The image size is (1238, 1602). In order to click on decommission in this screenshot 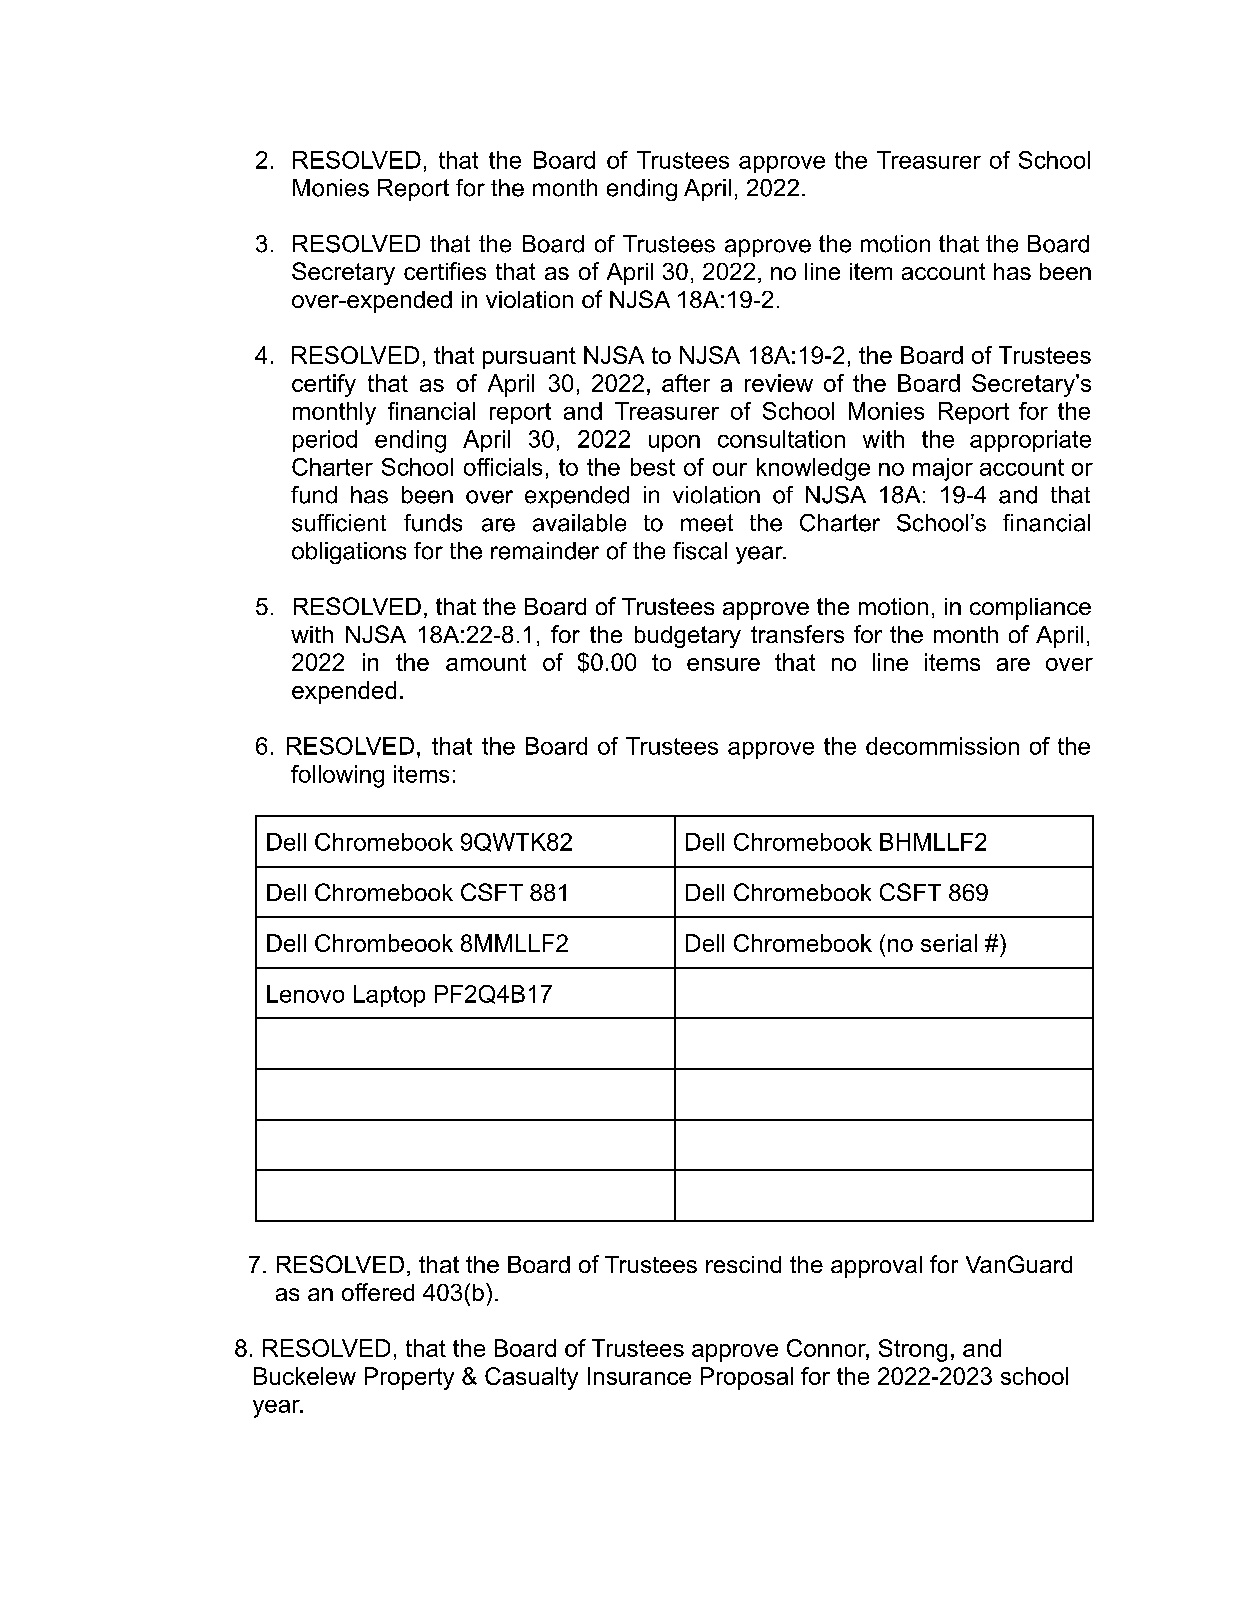, I will do `click(942, 746)`.
